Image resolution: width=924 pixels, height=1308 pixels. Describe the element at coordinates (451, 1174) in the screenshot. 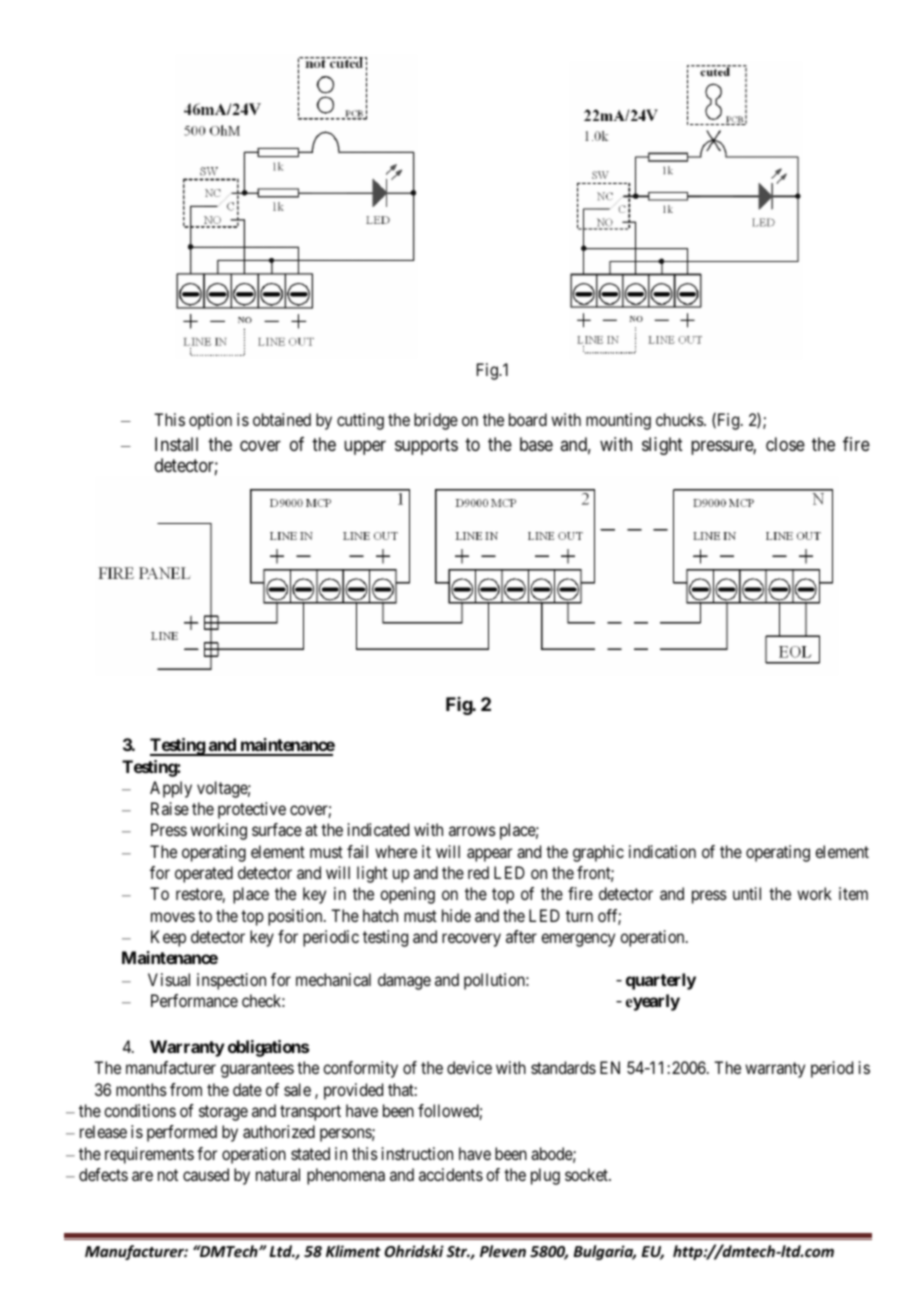

I see `accidents` at that location.
